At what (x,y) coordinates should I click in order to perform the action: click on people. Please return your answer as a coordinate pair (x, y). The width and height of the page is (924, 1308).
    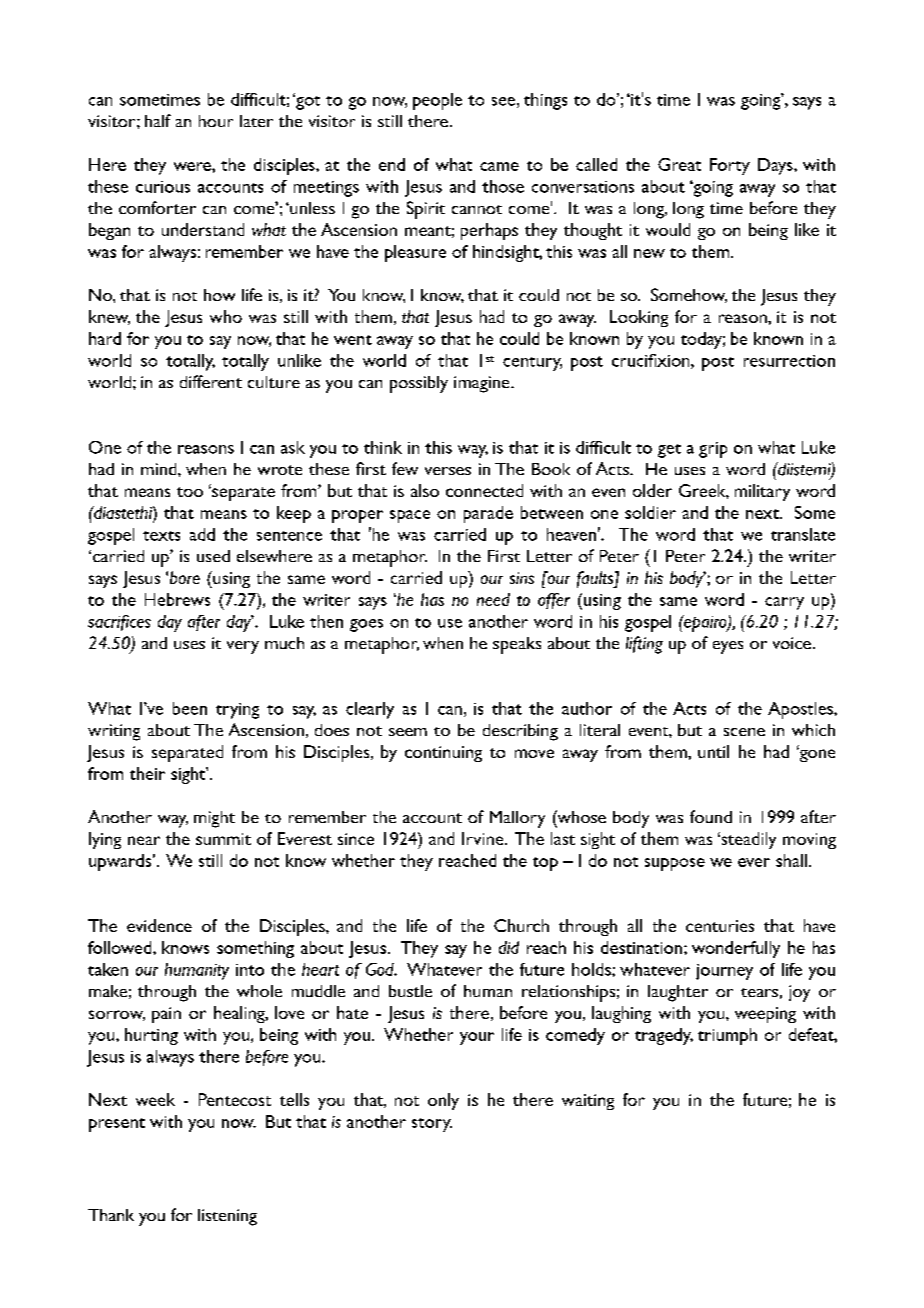
    Looking at the image, I should click on (437, 101).
